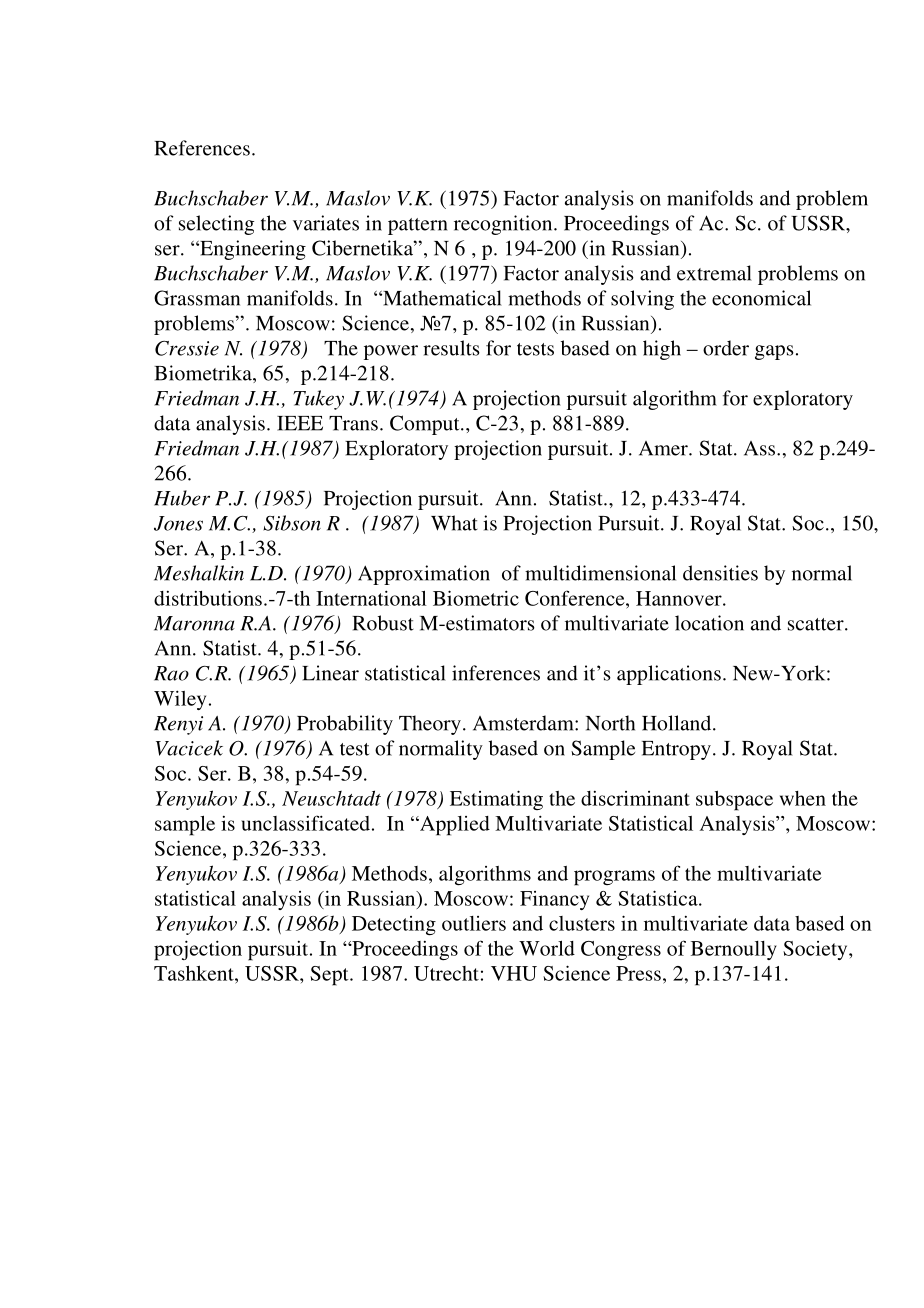 The height and width of the page is (1308, 924). What do you see at coordinates (761, 298) in the page?
I see `economical` at bounding box center [761, 298].
